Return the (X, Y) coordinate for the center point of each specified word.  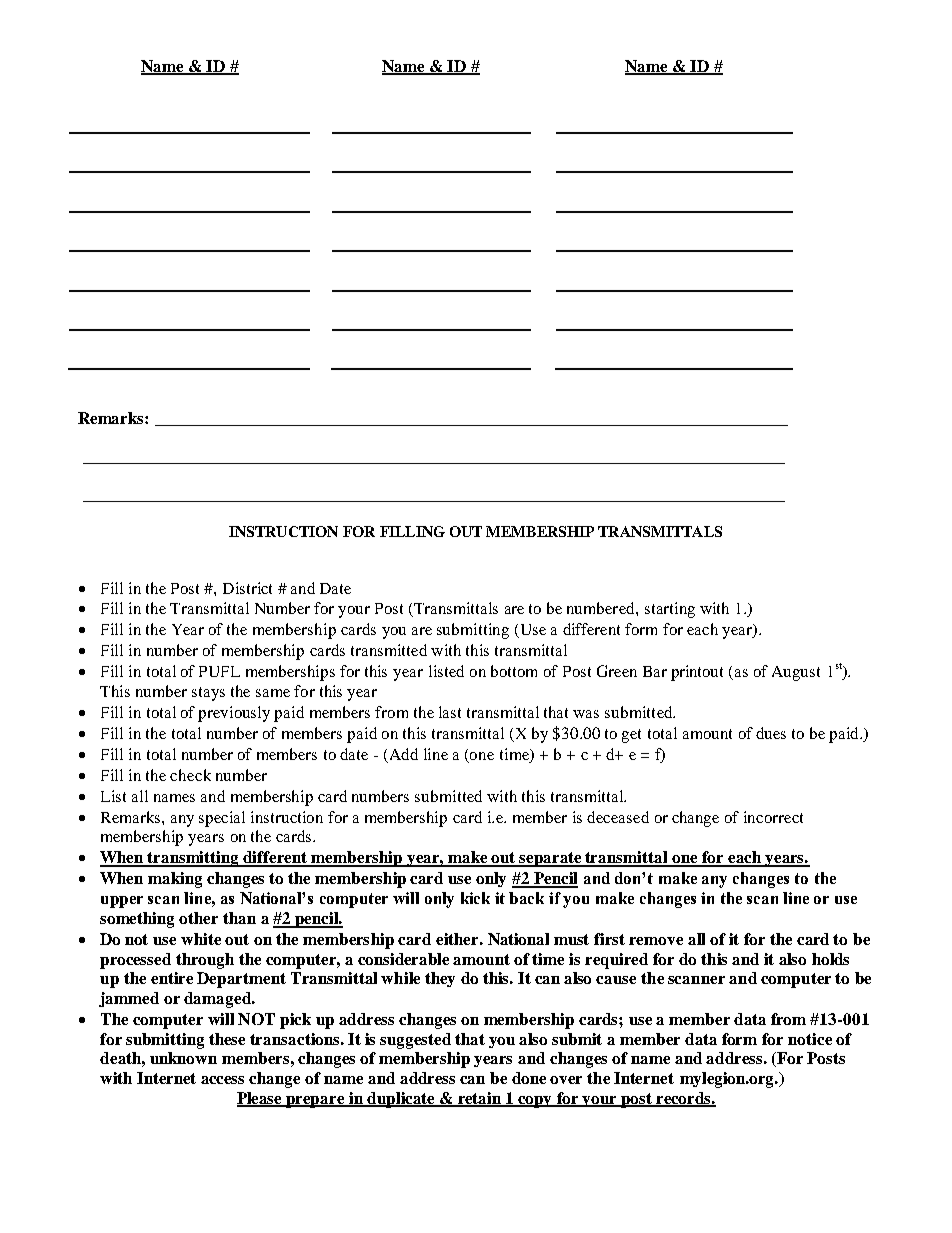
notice (810, 1039)
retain (479, 1099)
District (247, 588)
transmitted (389, 650)
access (222, 1080)
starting (670, 610)
